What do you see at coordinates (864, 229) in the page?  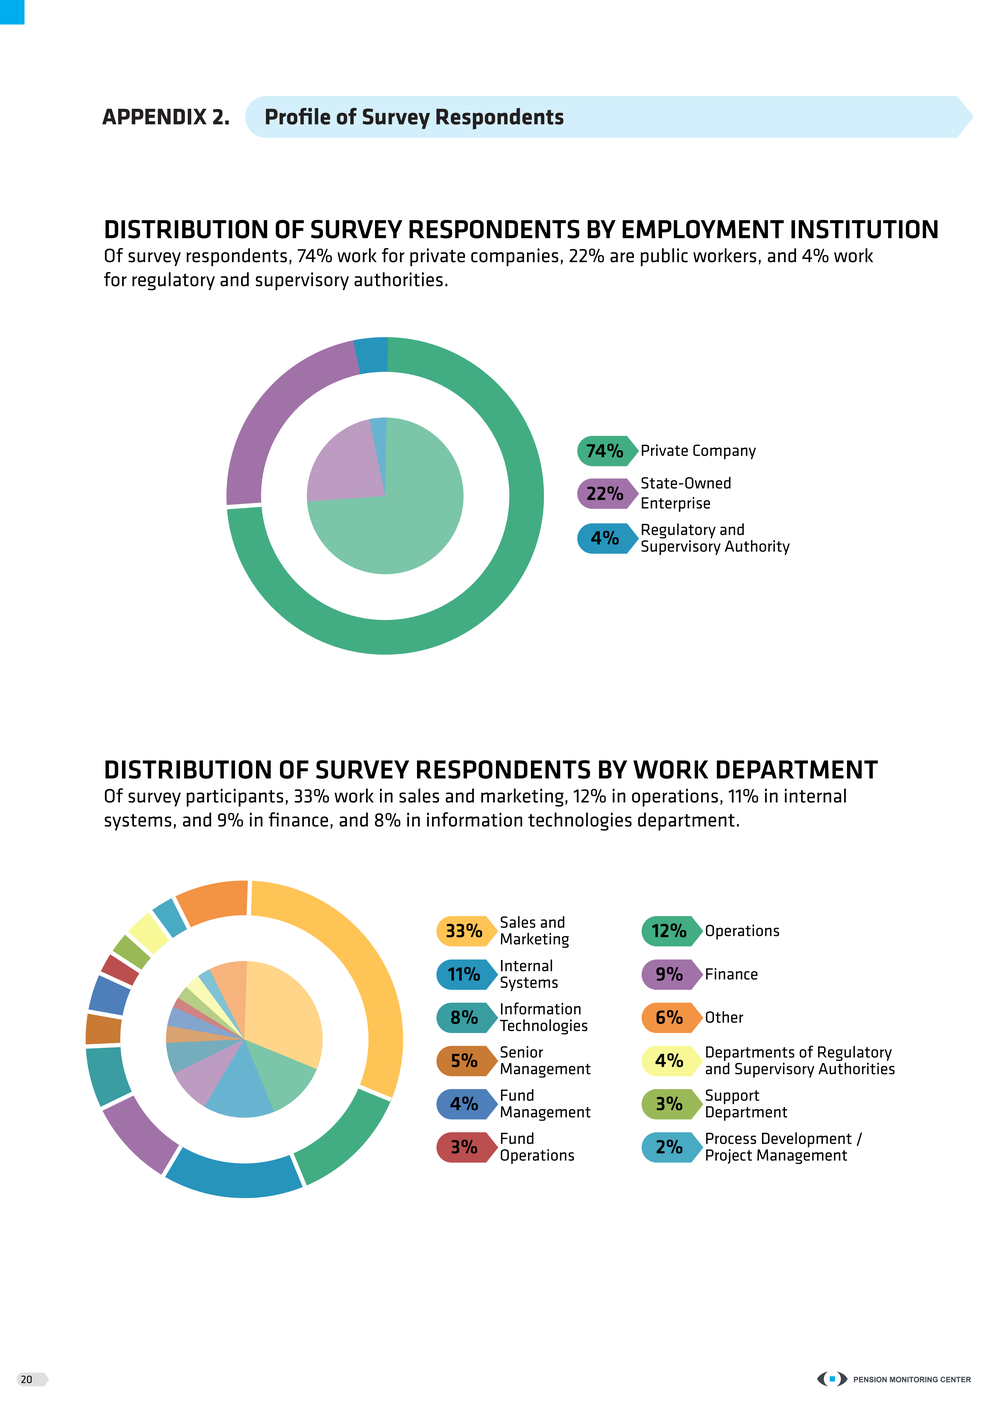 I see `INSTITUTION` at bounding box center [864, 229].
